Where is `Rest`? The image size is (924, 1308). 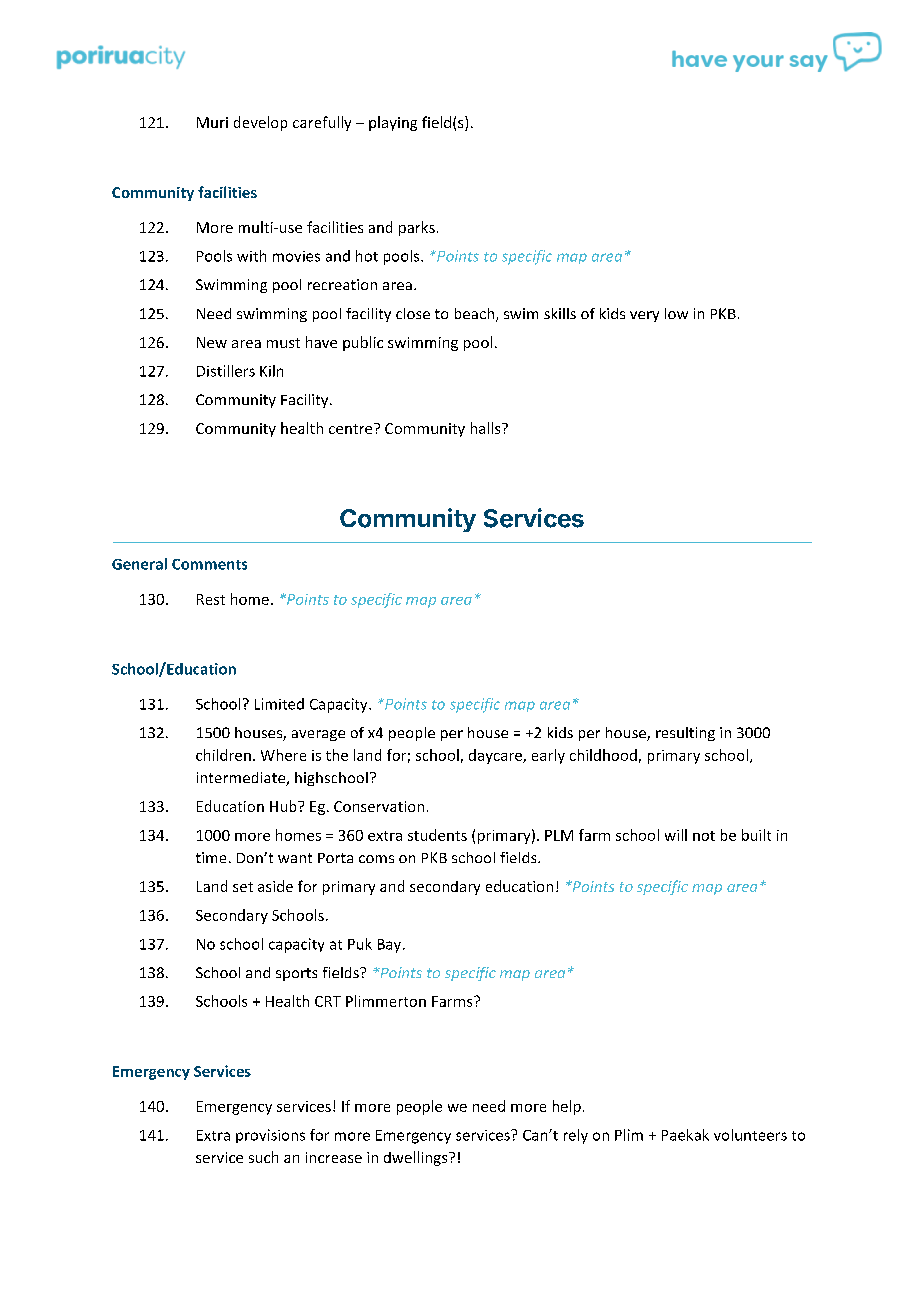
Rest is located at coordinates (211, 599).
